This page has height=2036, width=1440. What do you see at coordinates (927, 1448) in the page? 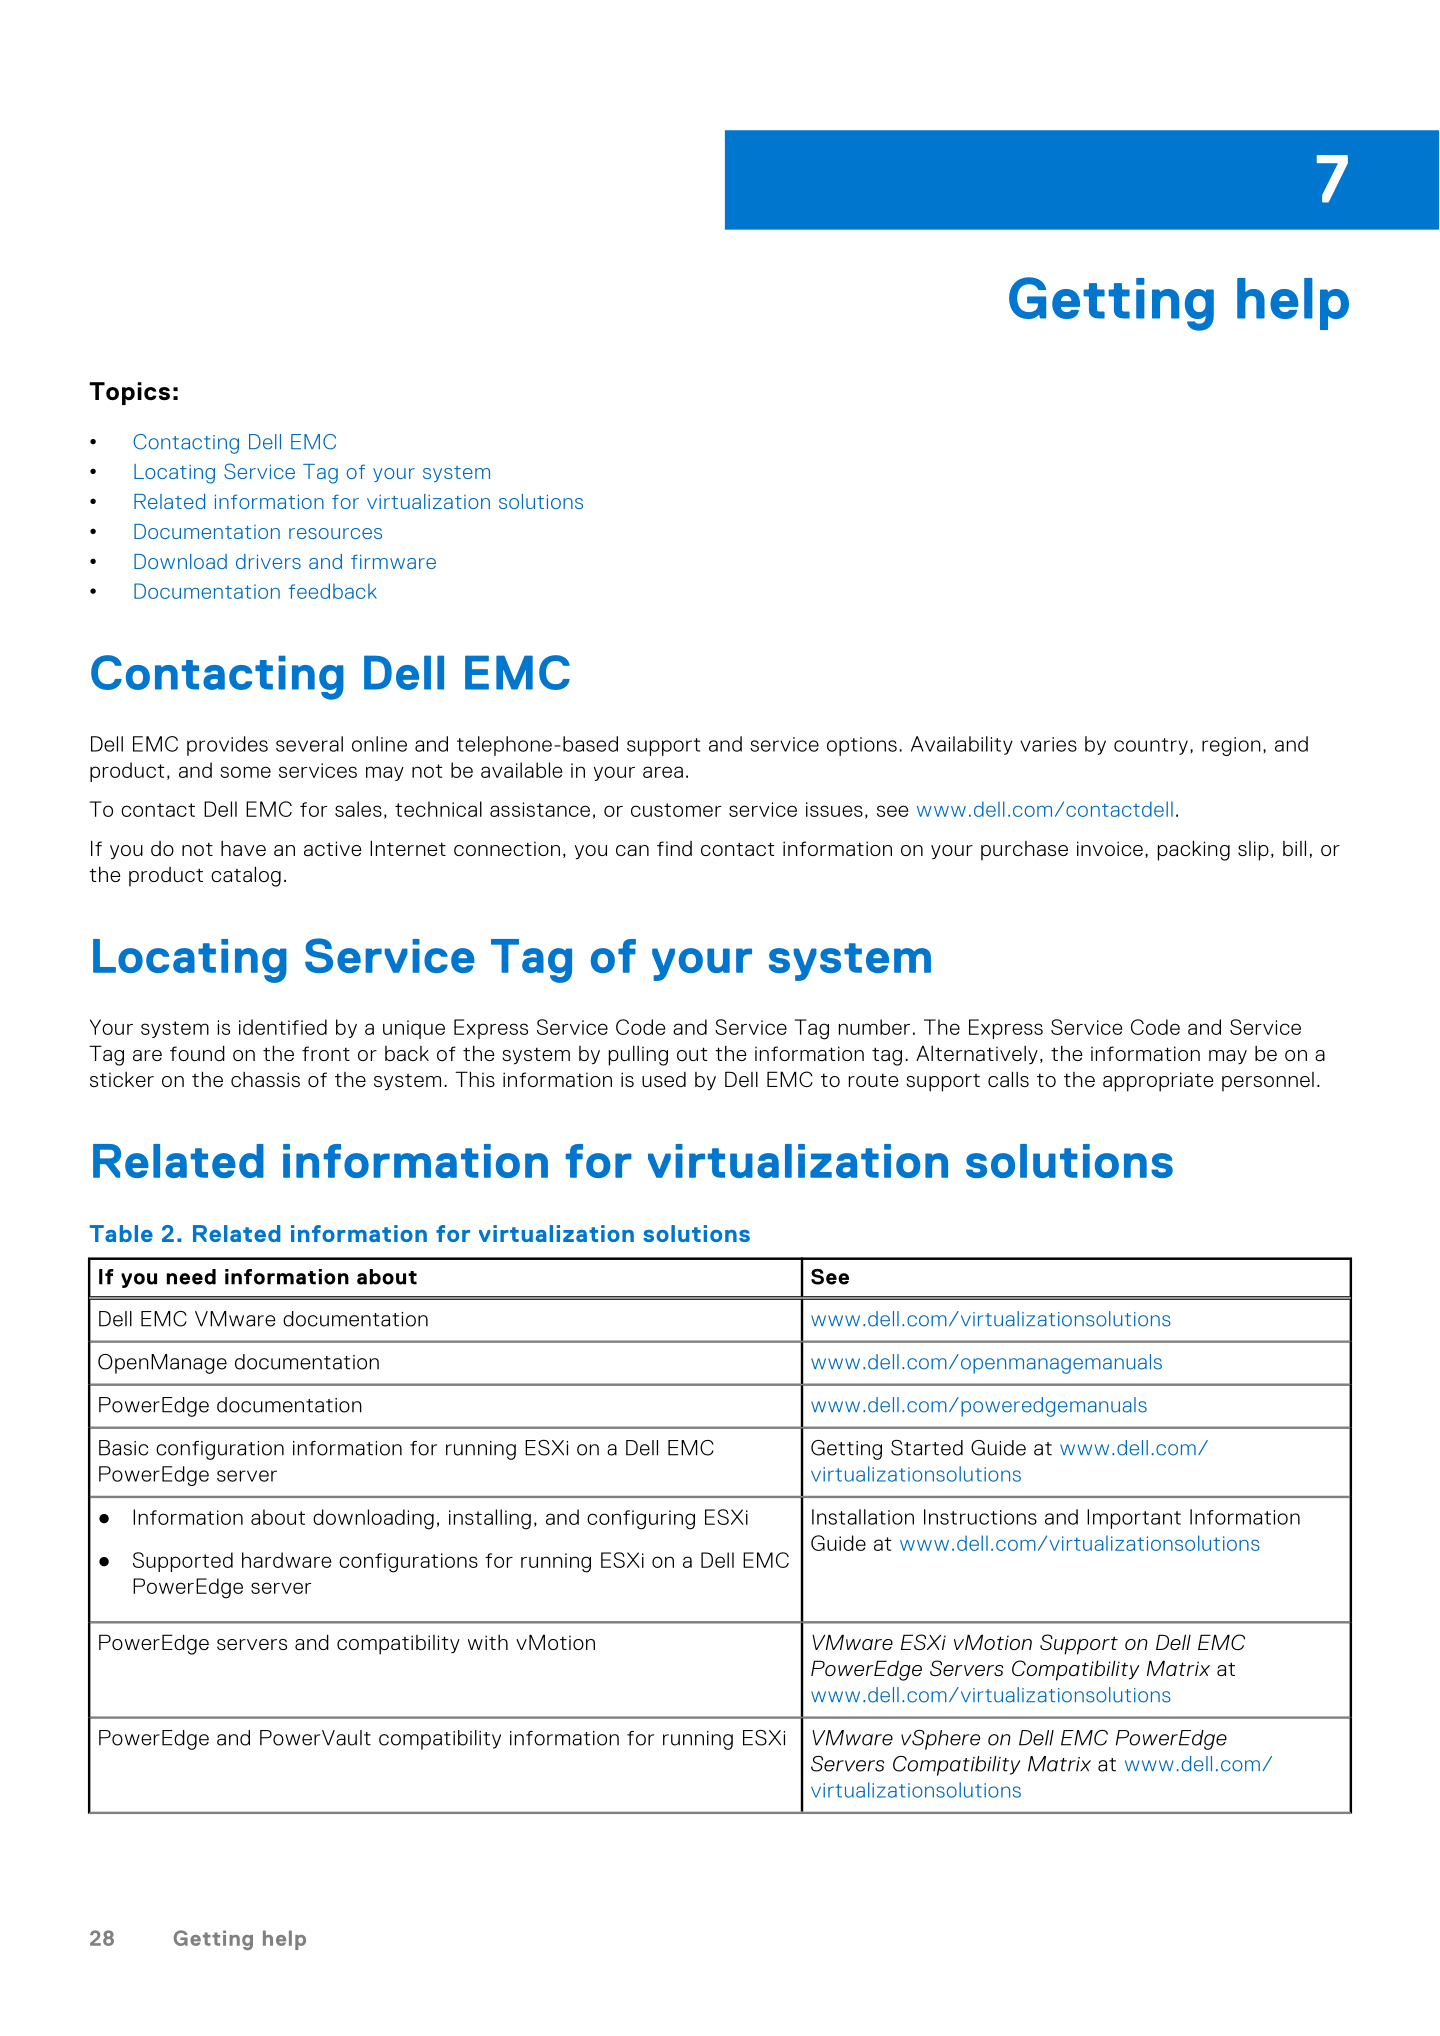
I see `Started` at bounding box center [927, 1448].
